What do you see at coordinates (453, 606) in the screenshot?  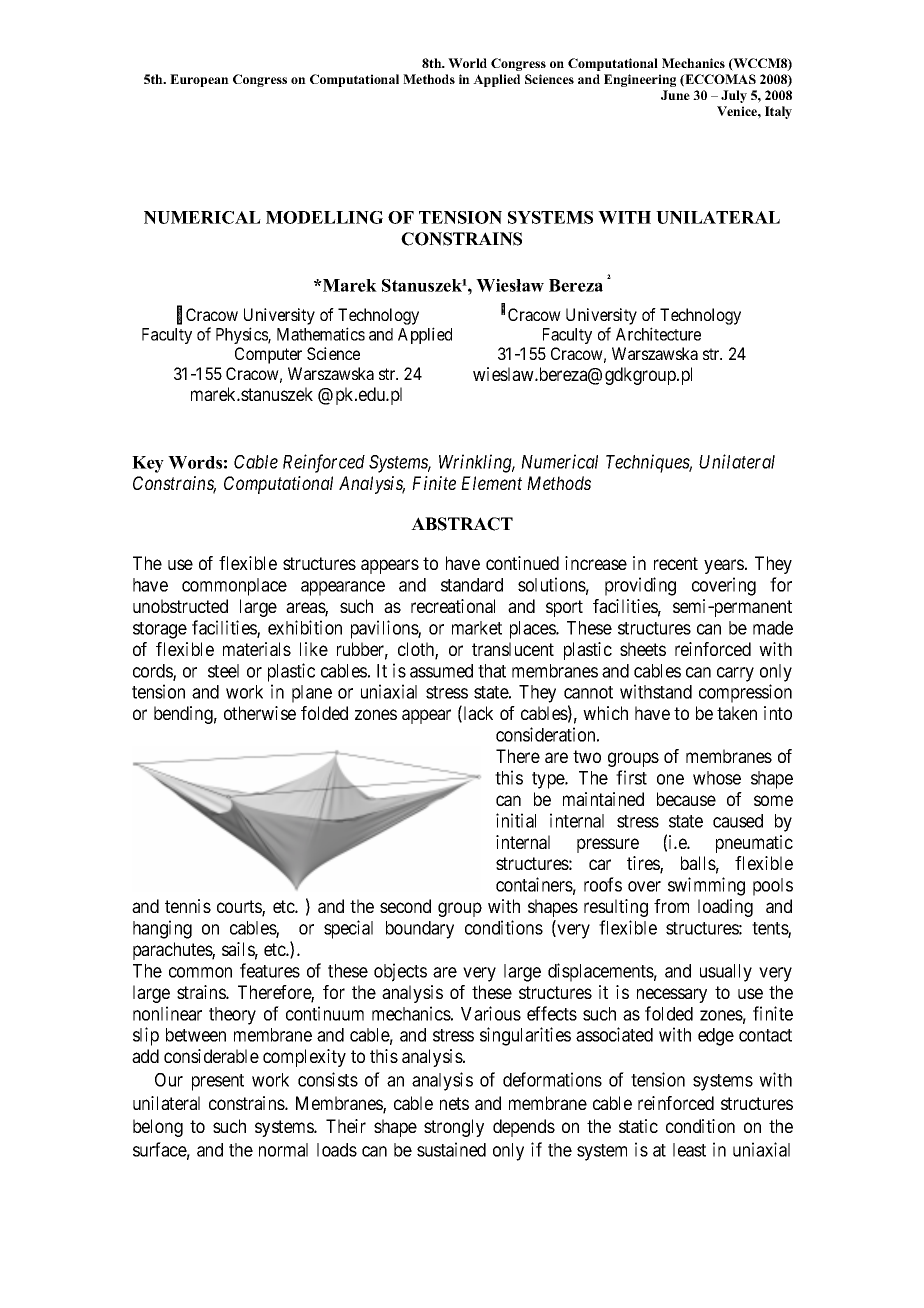 I see `recreational` at bounding box center [453, 606].
